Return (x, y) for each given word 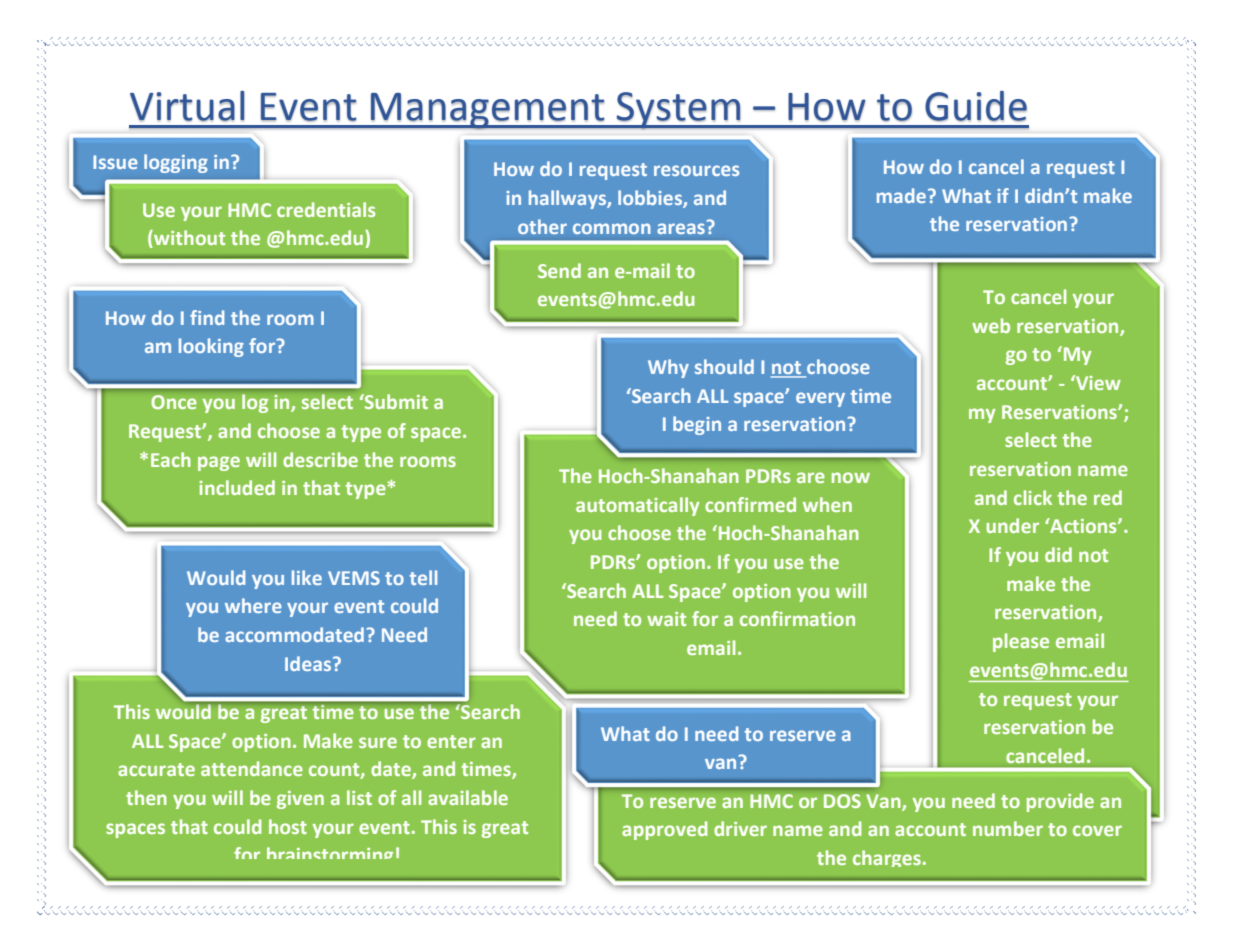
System (679, 111)
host (288, 826)
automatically (638, 506)
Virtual (187, 106)
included (237, 487)
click (1033, 497)
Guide (976, 106)
